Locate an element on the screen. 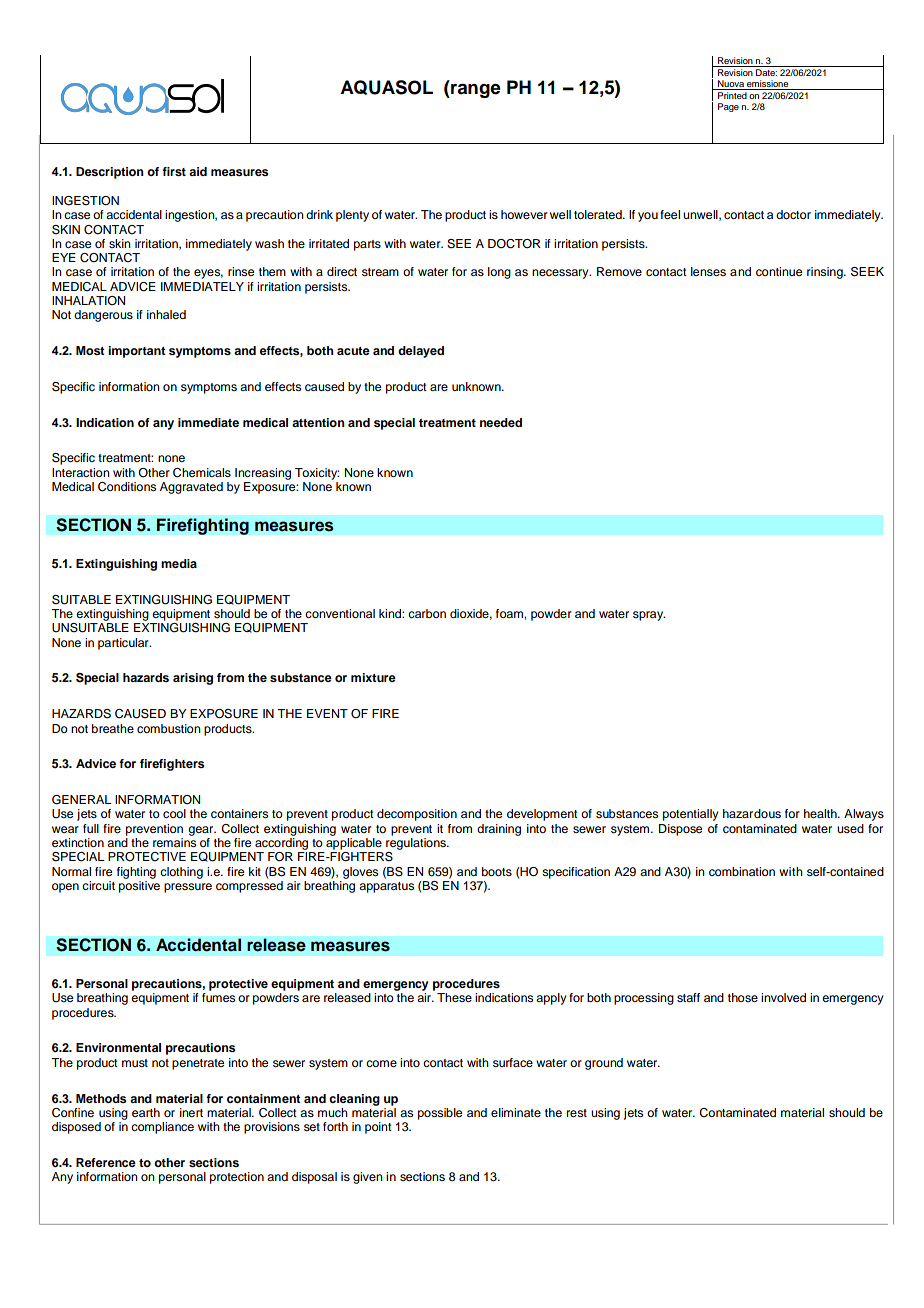 Image resolution: width=924 pixels, height=1308 pixels. first is located at coordinates (174, 171).
